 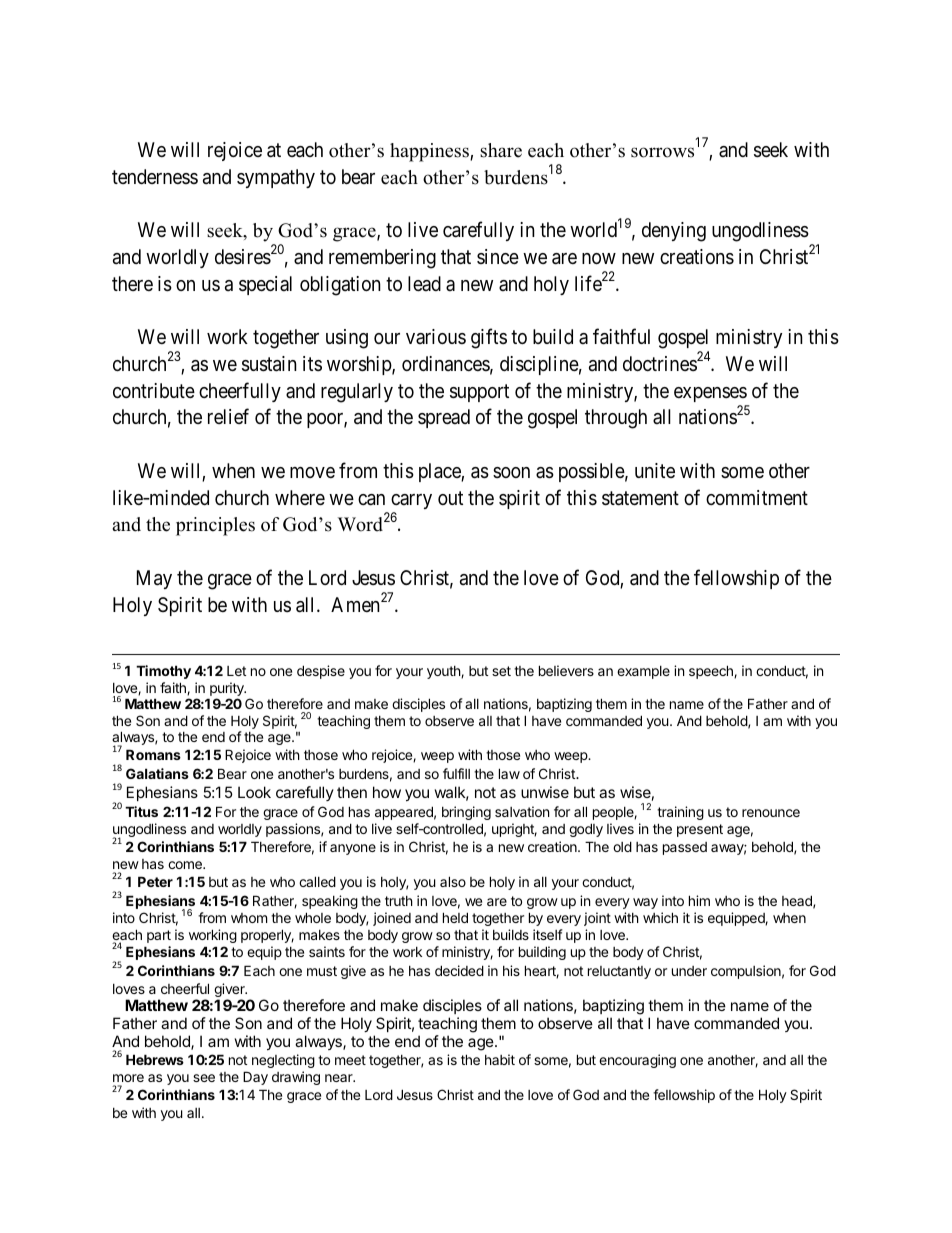 What do you see at coordinates (155, 1059) in the screenshot?
I see `Hebrews` at bounding box center [155, 1059].
